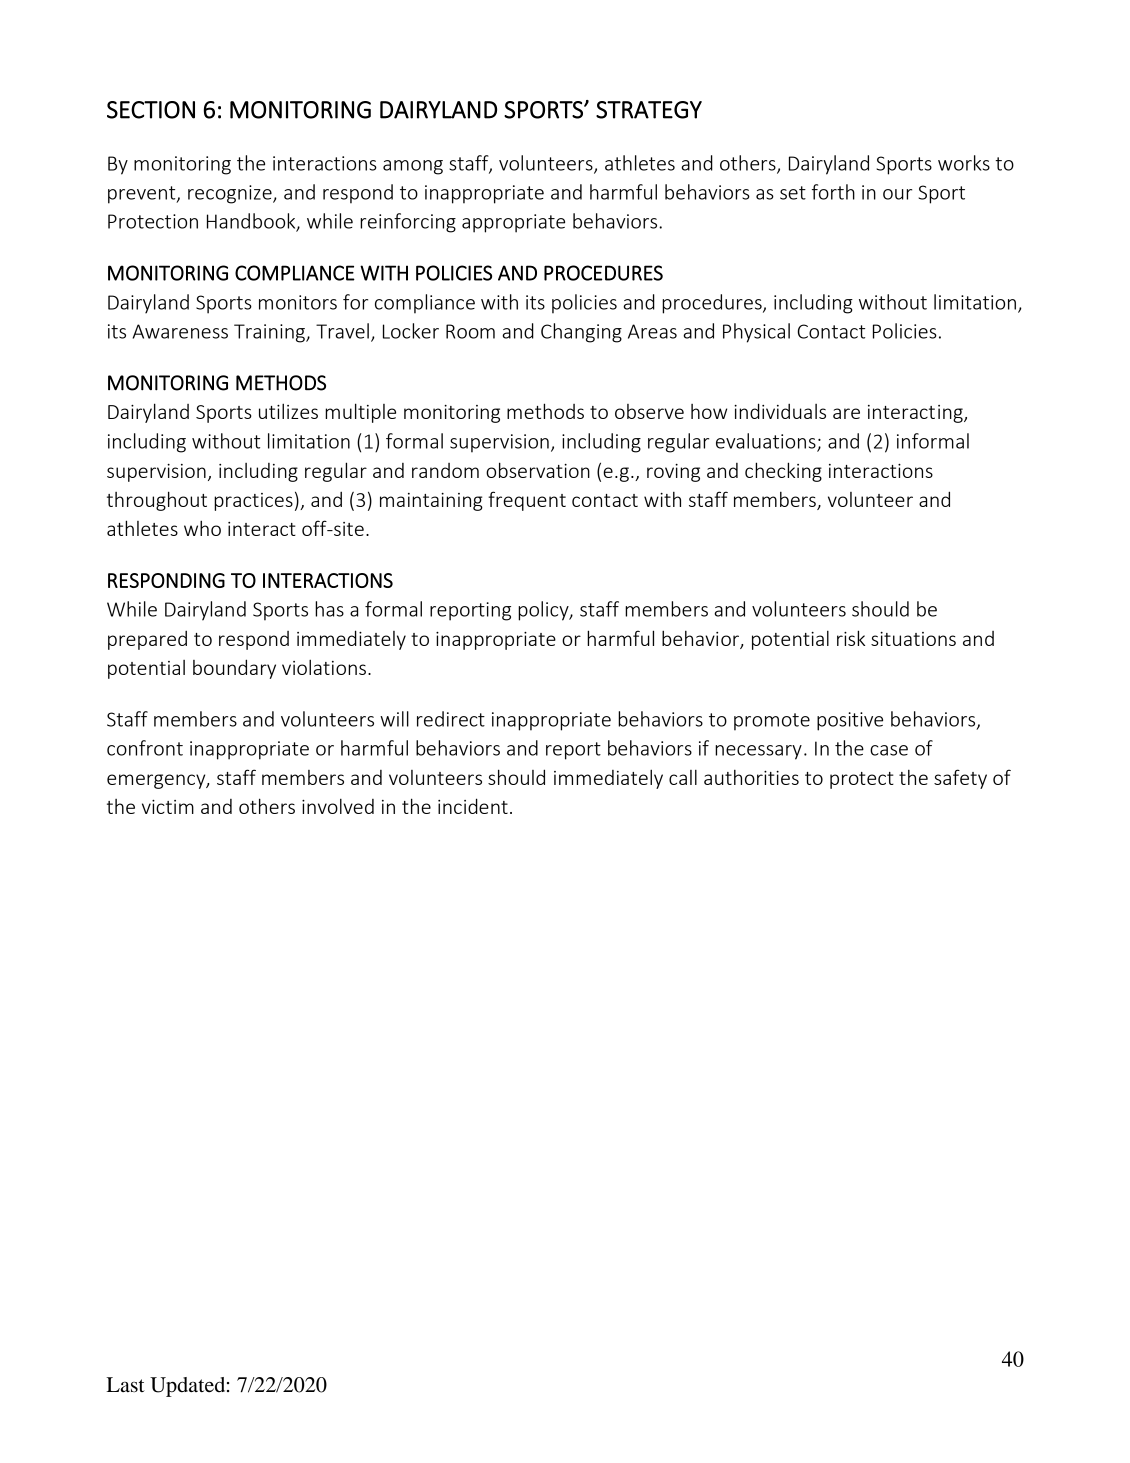 The image size is (1130, 1463). What do you see at coordinates (889, 750) in the document?
I see `case` at bounding box center [889, 750].
